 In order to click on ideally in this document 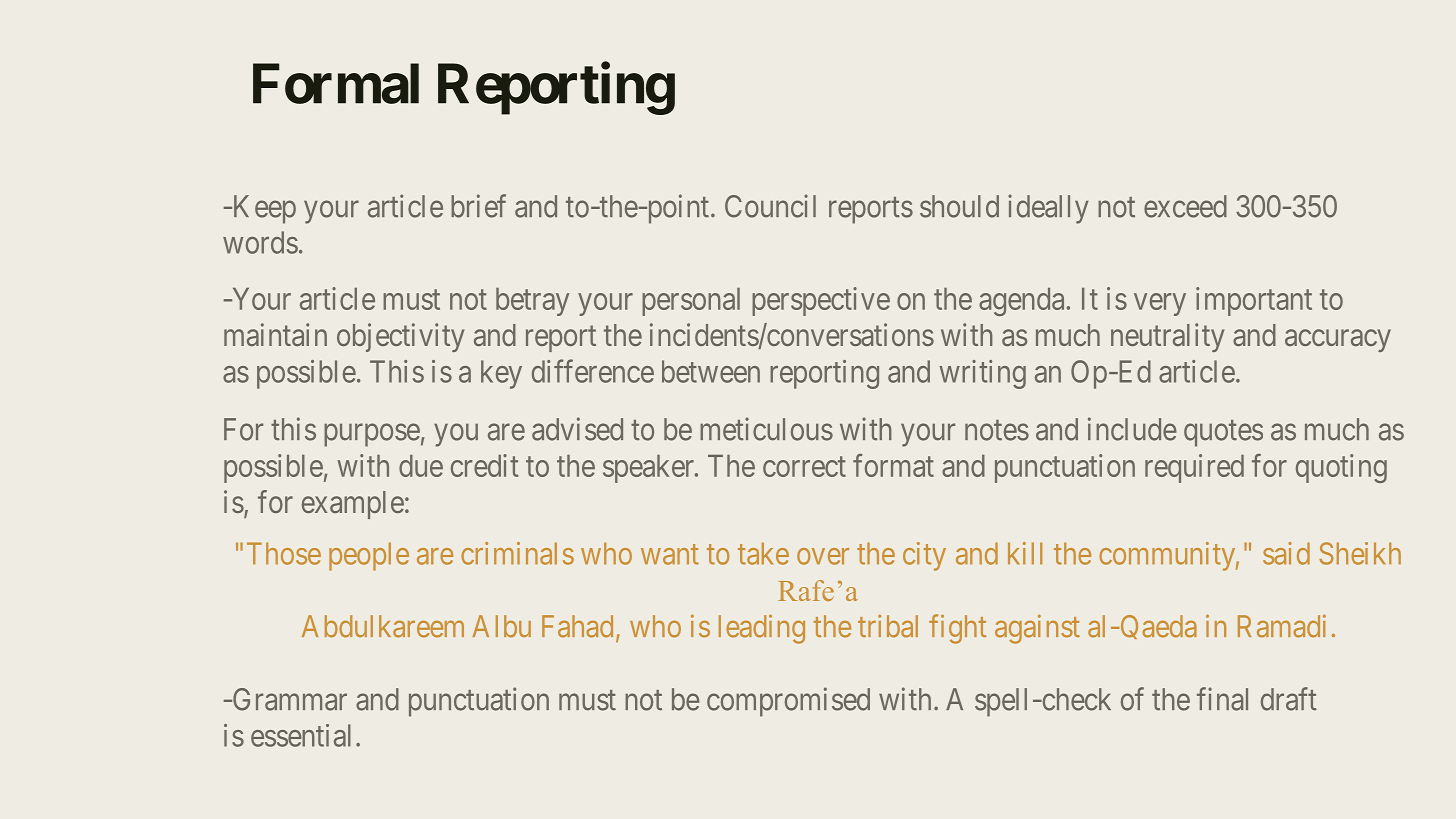, I will do `click(1048, 209)`.
